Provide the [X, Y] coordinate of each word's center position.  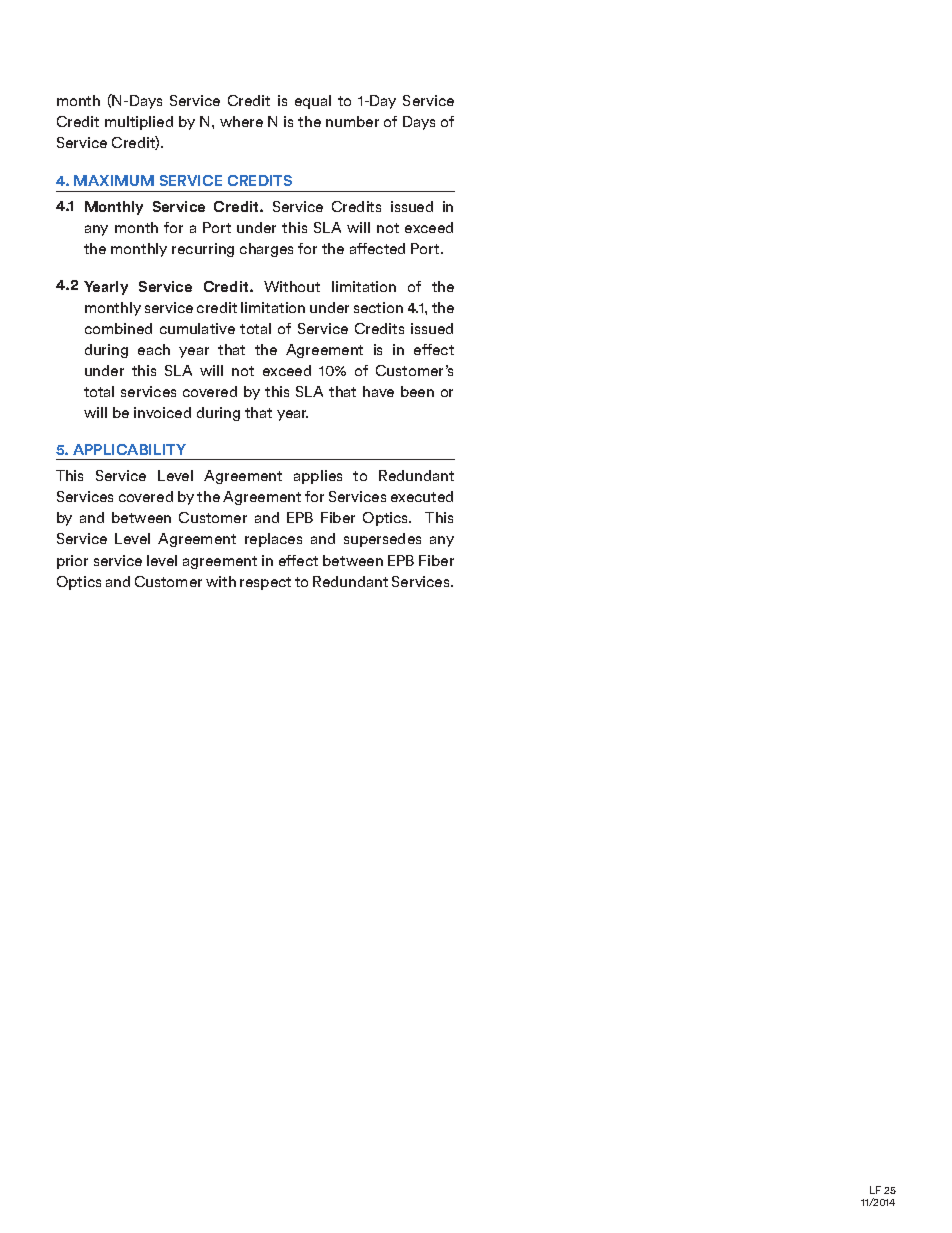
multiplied [139, 123]
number [352, 121]
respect [265, 583]
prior [72, 562]
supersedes [382, 540]
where [241, 121]
